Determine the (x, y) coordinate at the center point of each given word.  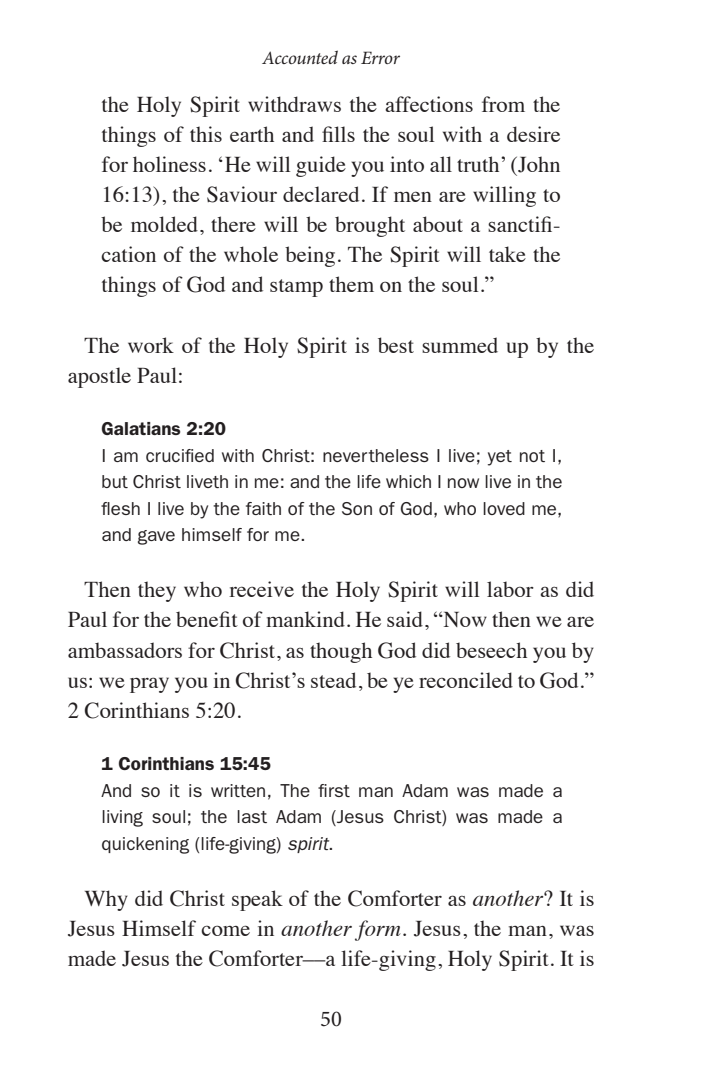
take (507, 254)
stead (333, 680)
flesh (120, 508)
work (151, 345)
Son (357, 508)
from (503, 104)
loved (504, 508)
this (206, 134)
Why (106, 900)
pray (149, 685)
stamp (296, 288)
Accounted (300, 57)
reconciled (466, 680)
